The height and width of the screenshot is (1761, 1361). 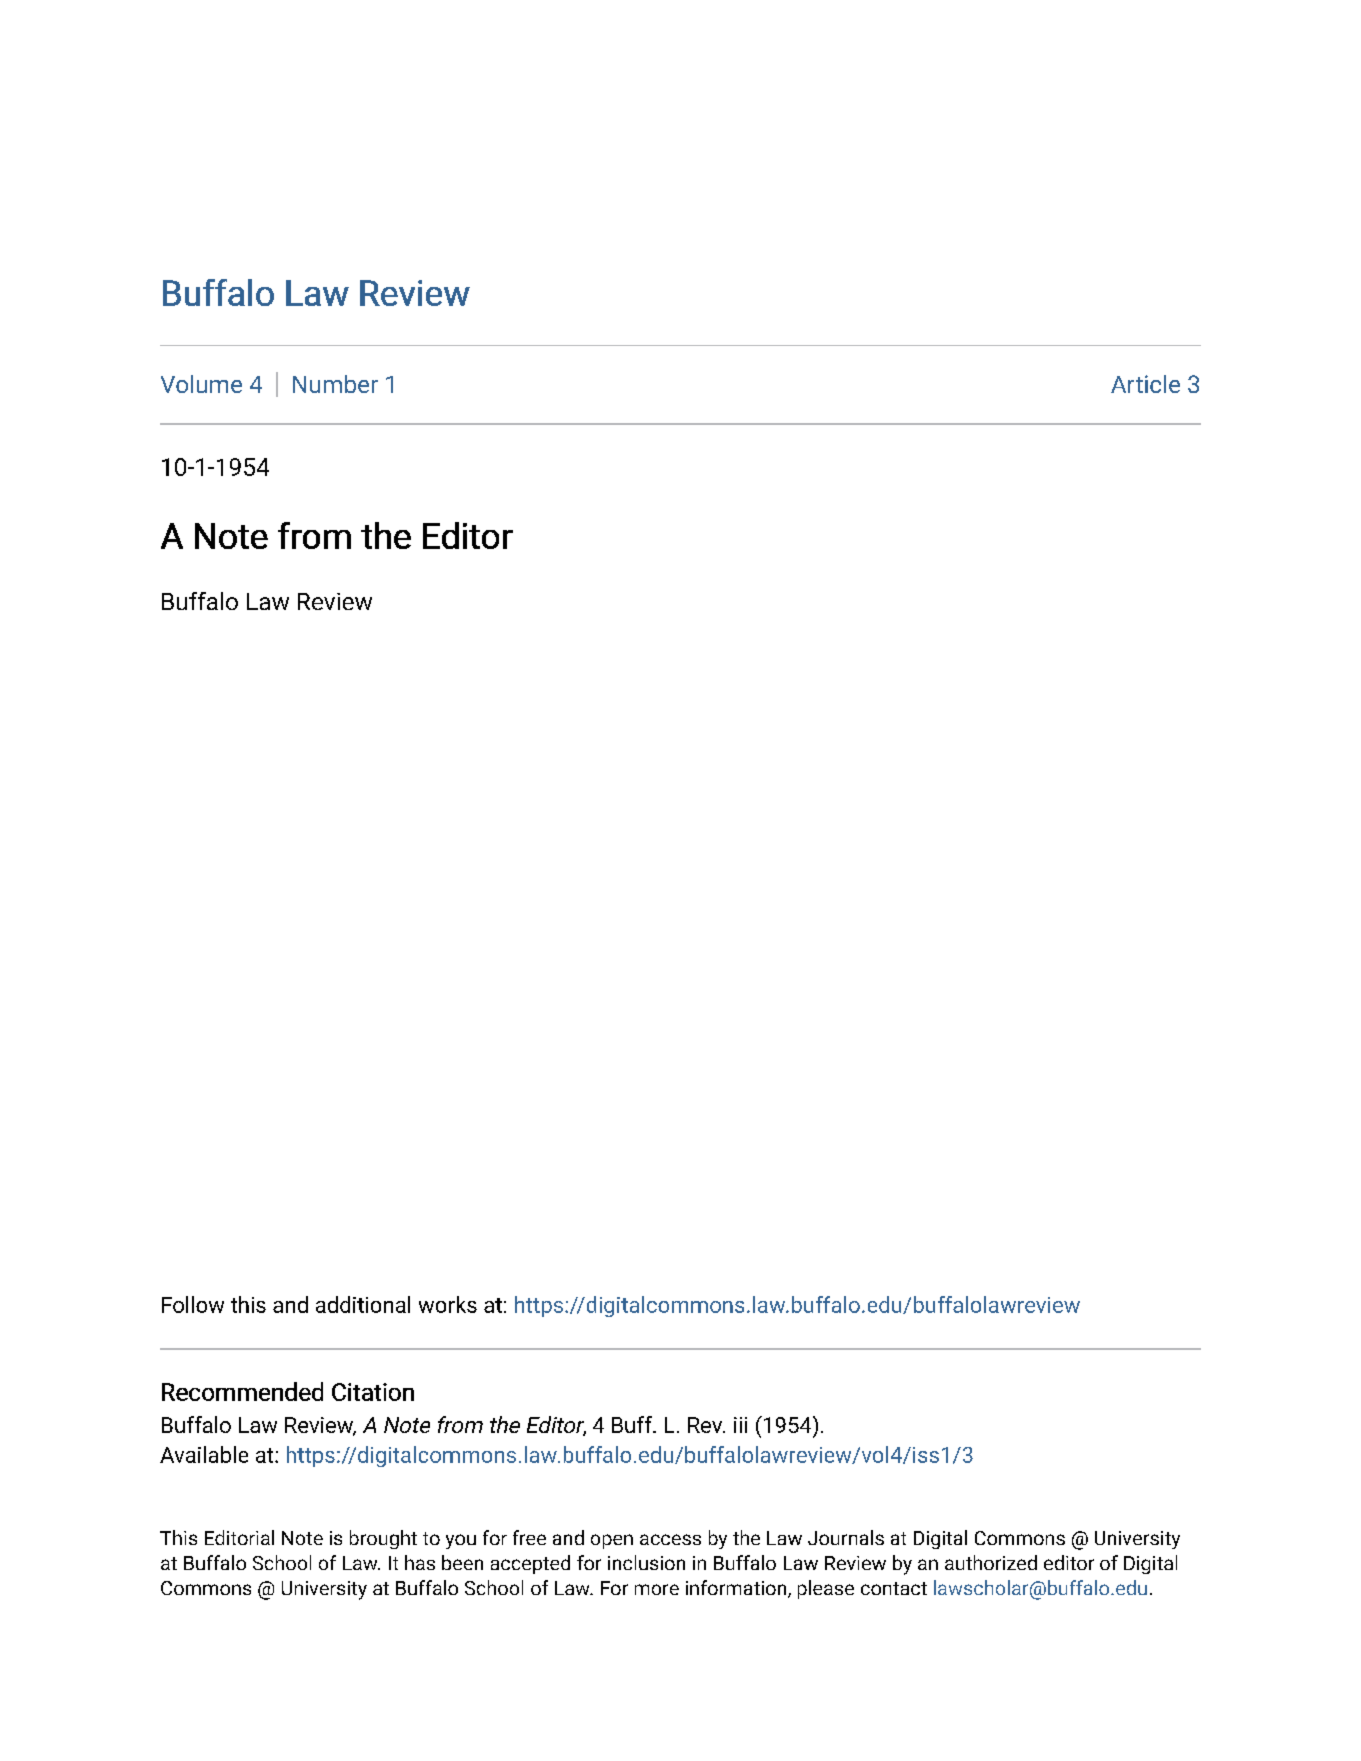 What do you see at coordinates (448, 1304) in the screenshot?
I see `works` at bounding box center [448, 1304].
